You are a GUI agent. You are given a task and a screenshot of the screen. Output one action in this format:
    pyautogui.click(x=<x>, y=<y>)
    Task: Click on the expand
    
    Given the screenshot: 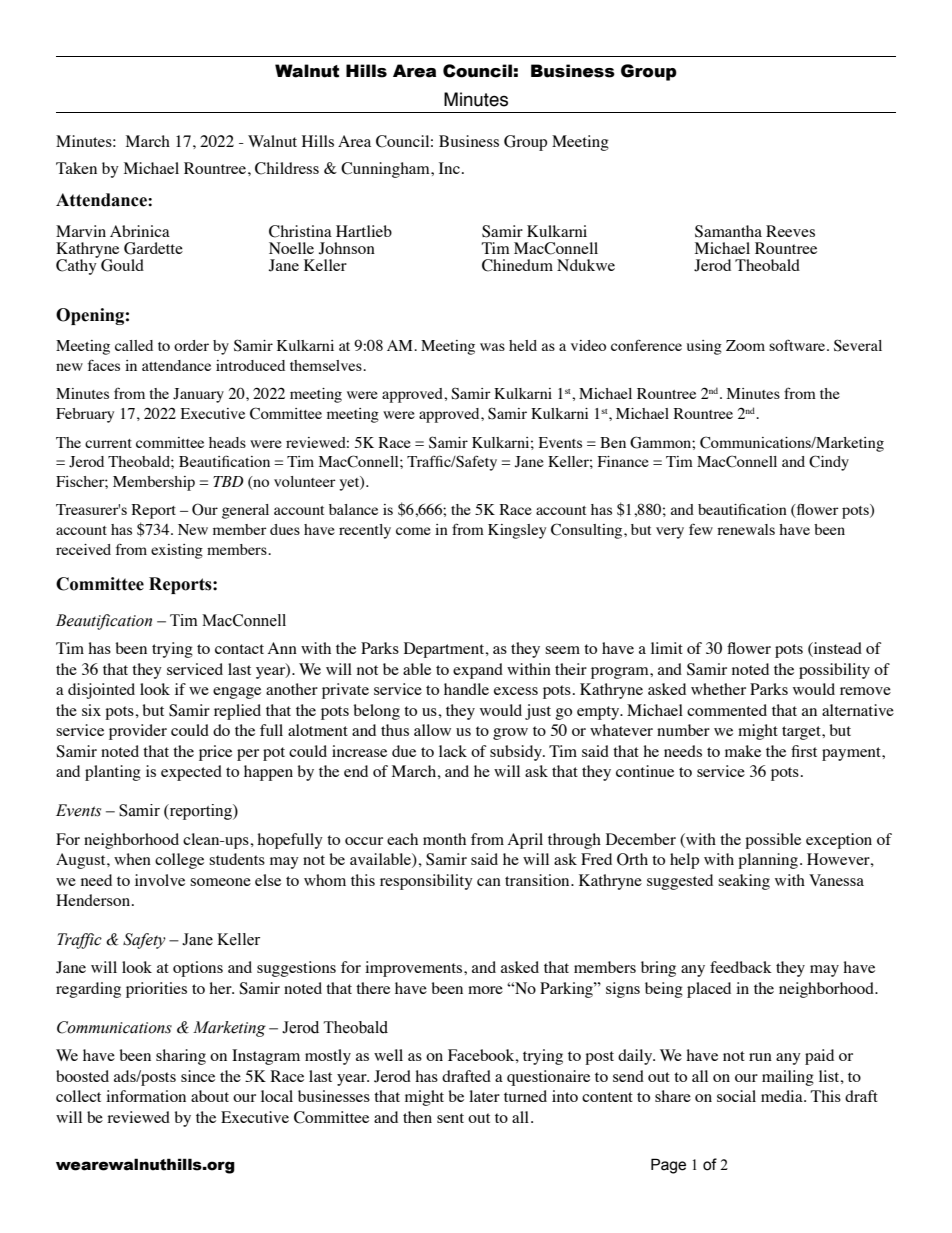 What is the action you would take?
    pyautogui.click(x=478, y=671)
